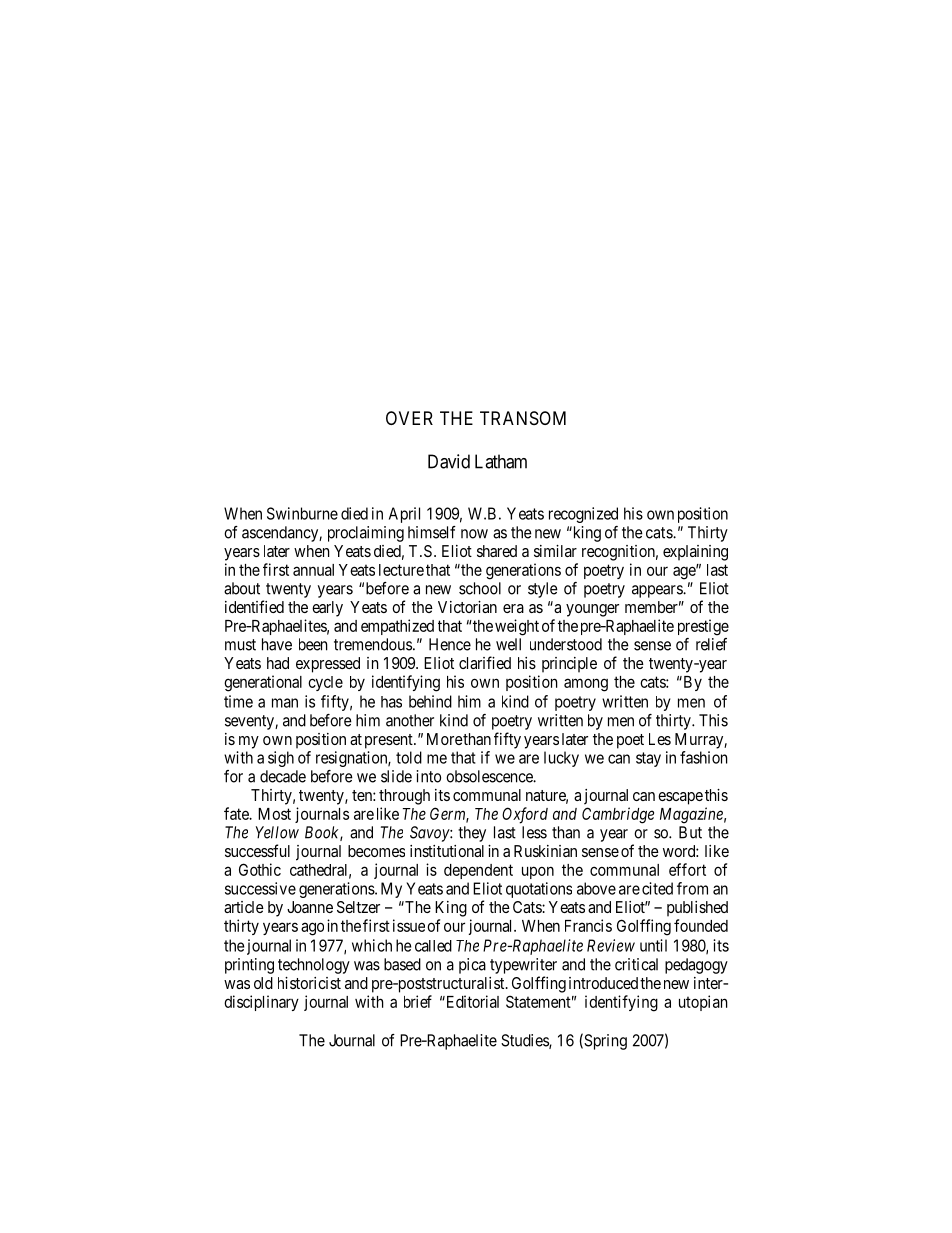 The height and width of the page is (1233, 952). What do you see at coordinates (285, 703) in the page?
I see `man` at bounding box center [285, 703].
